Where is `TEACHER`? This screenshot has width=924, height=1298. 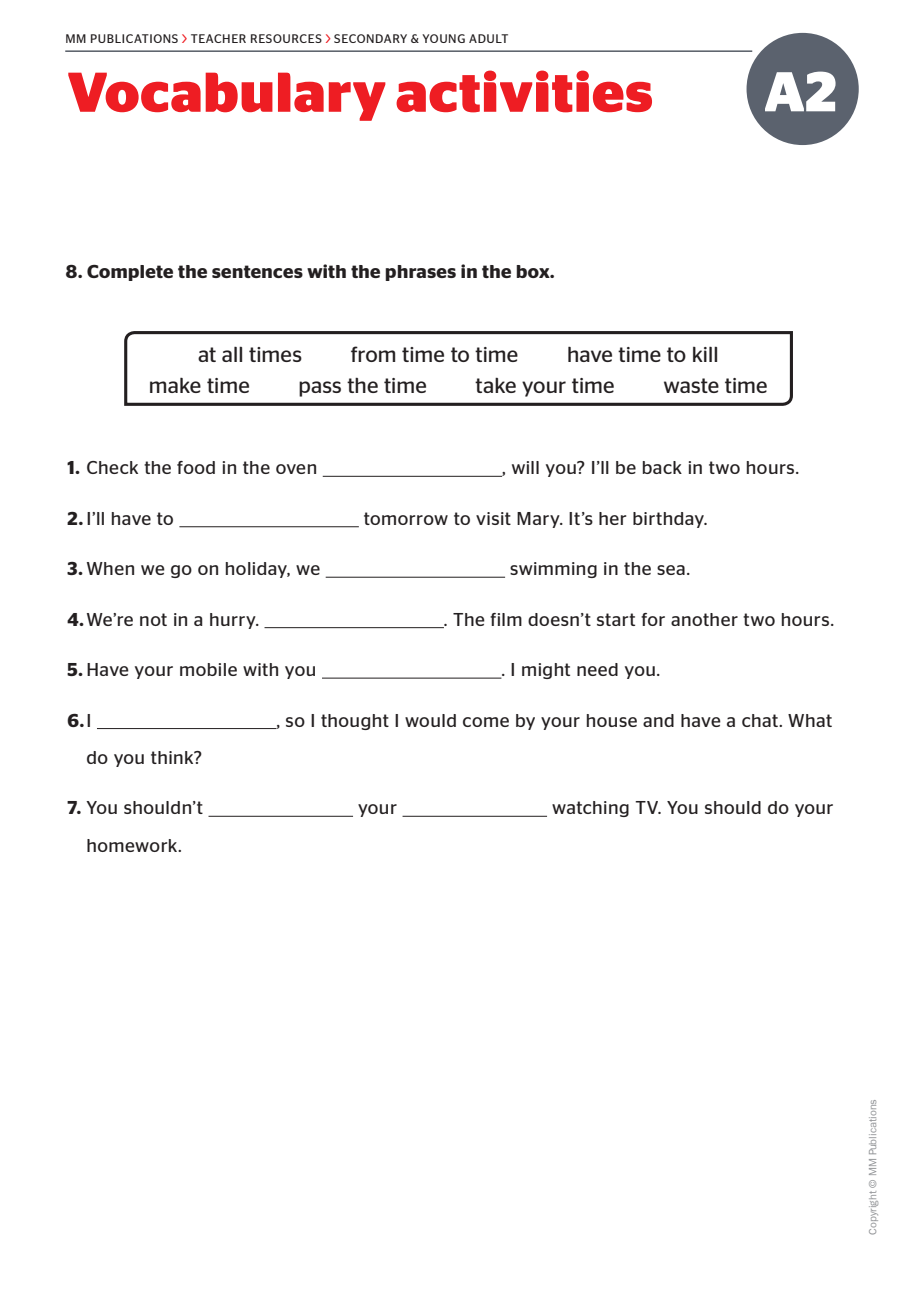
TEACHER is located at coordinates (218, 38).
